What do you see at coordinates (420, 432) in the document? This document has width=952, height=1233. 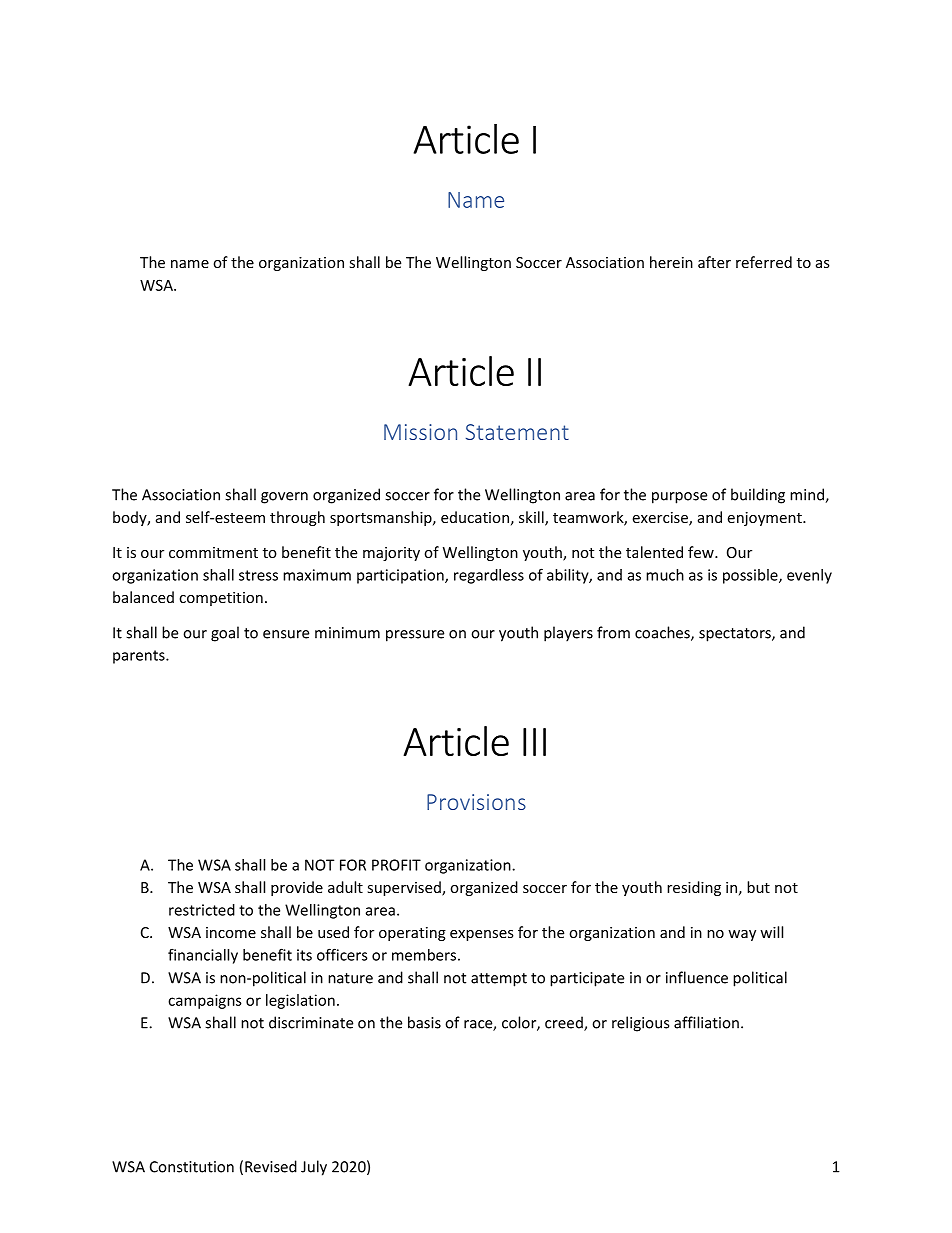 I see `Mission` at bounding box center [420, 432].
